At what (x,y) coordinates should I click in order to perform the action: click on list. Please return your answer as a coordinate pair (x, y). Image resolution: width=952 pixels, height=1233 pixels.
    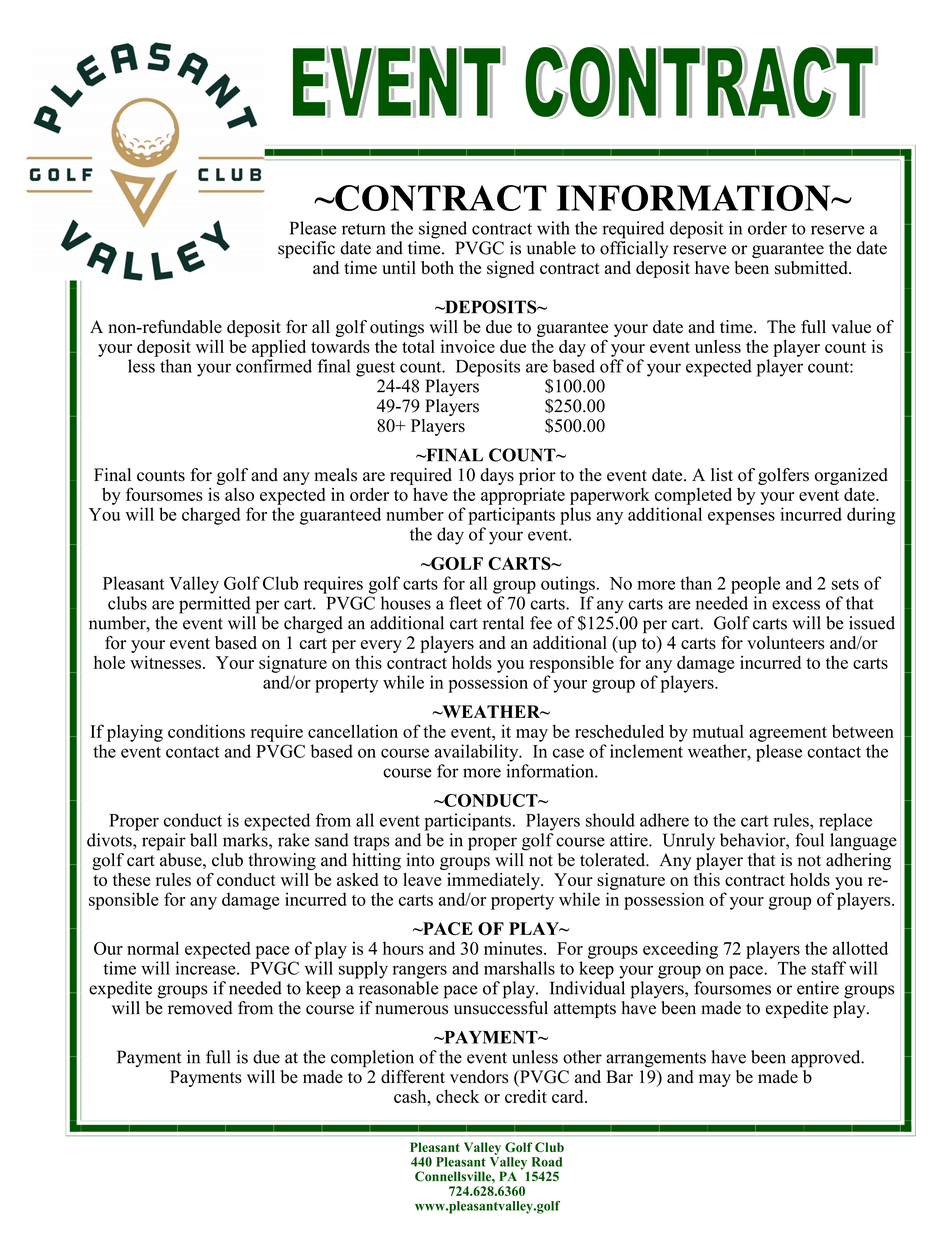
    Looking at the image, I should click on (722, 475).
